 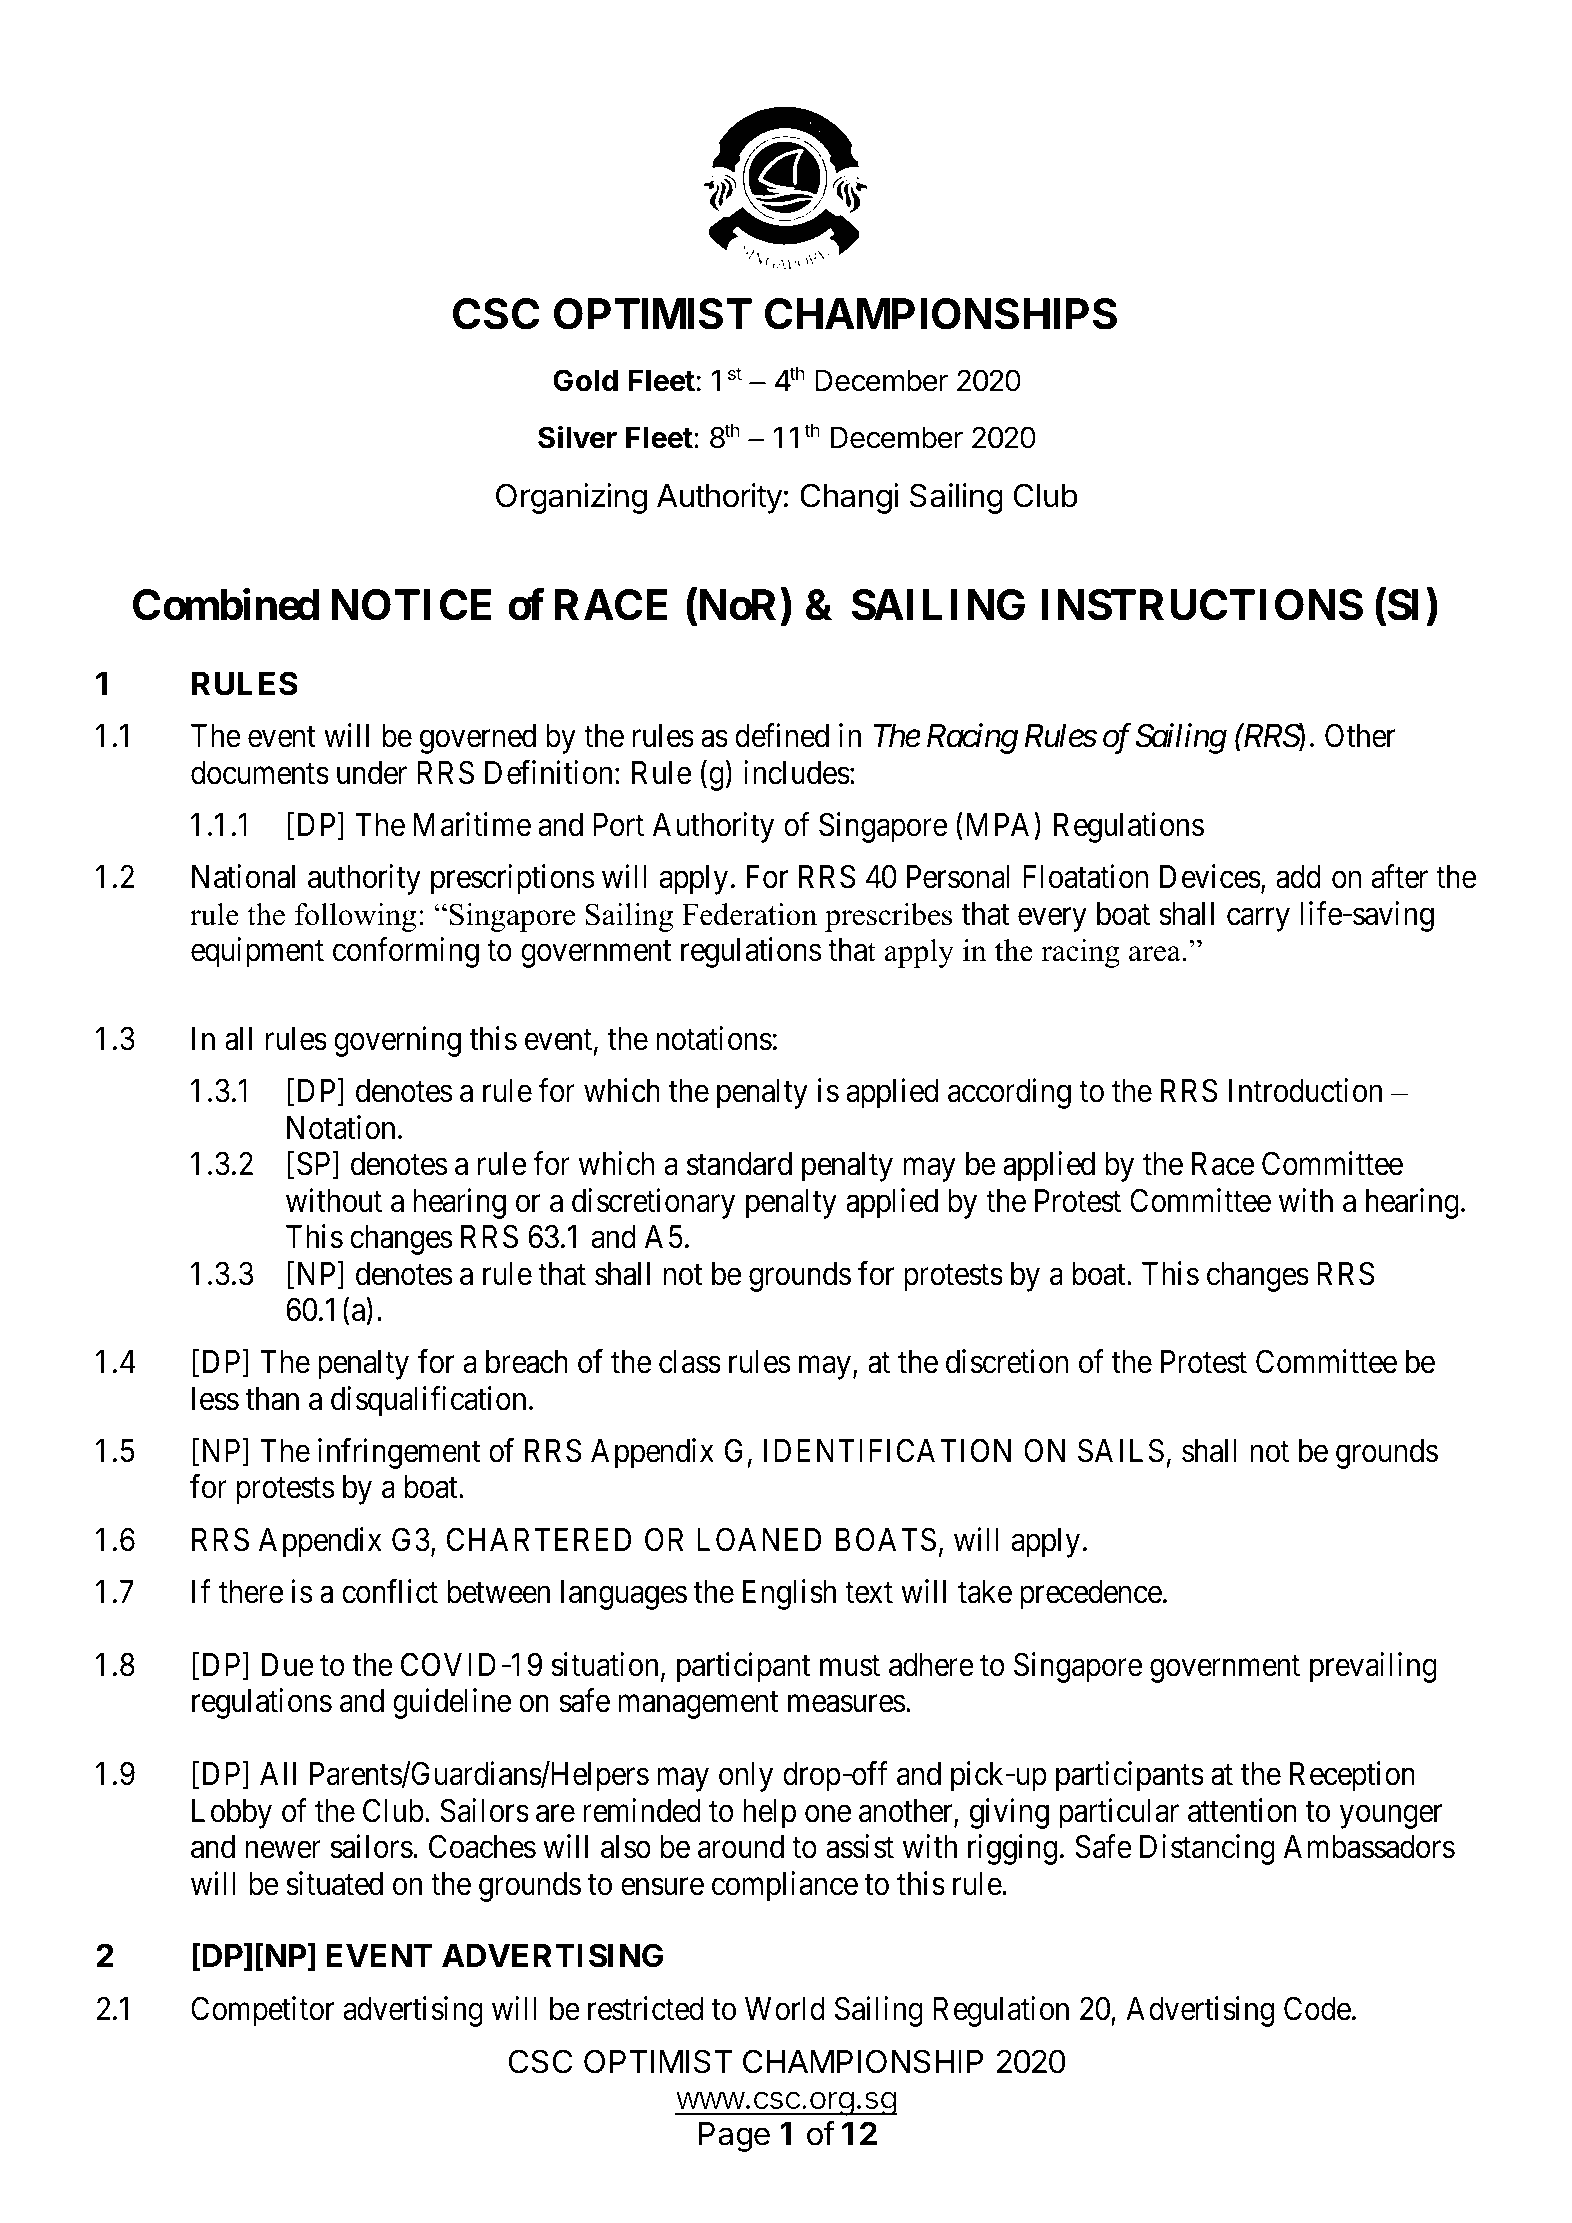 I want to click on Silver, so click(x=577, y=437).
